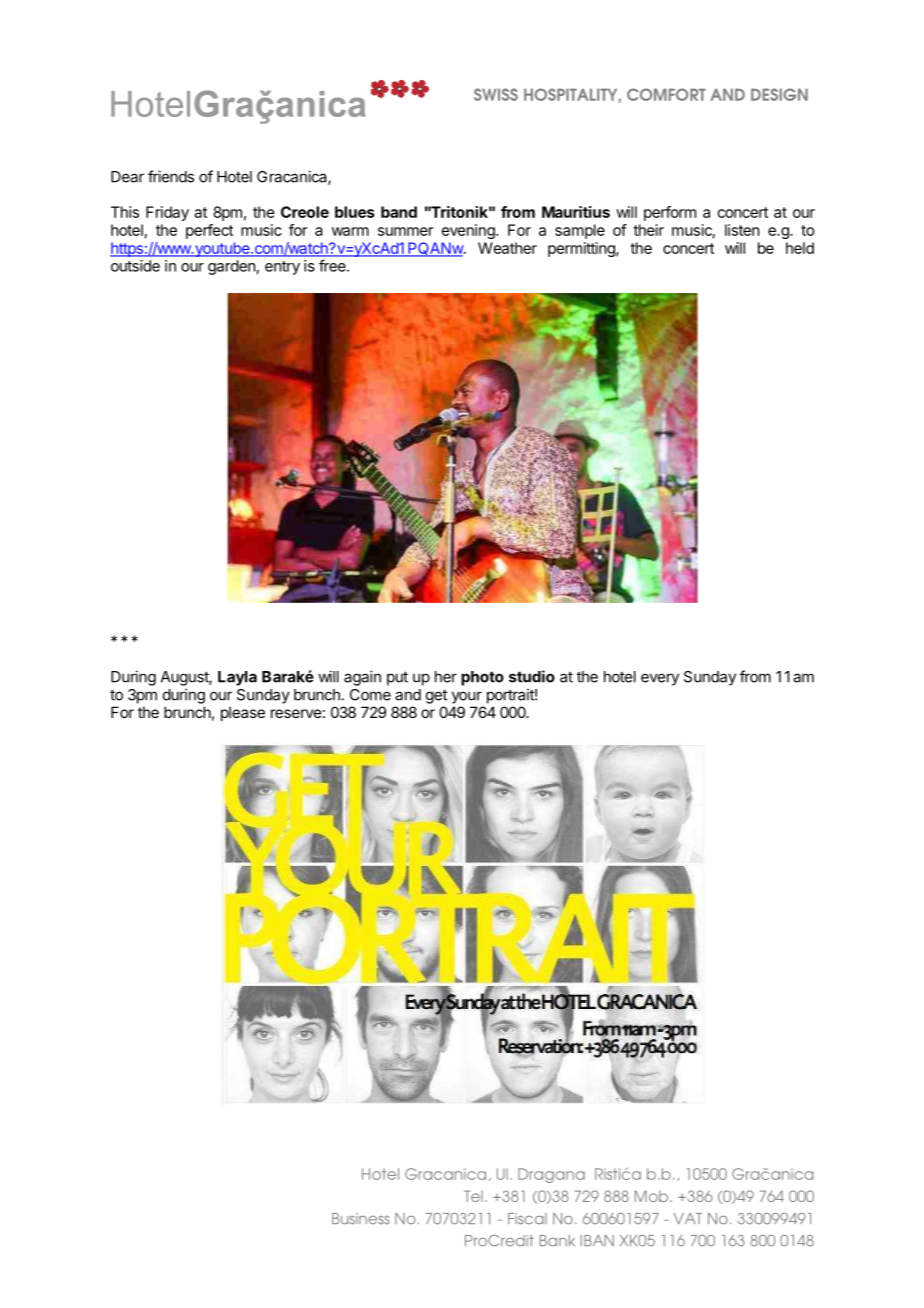 Image resolution: width=924 pixels, height=1308 pixels. Describe the element at coordinates (660, 679) in the screenshot. I see `every` at that location.
